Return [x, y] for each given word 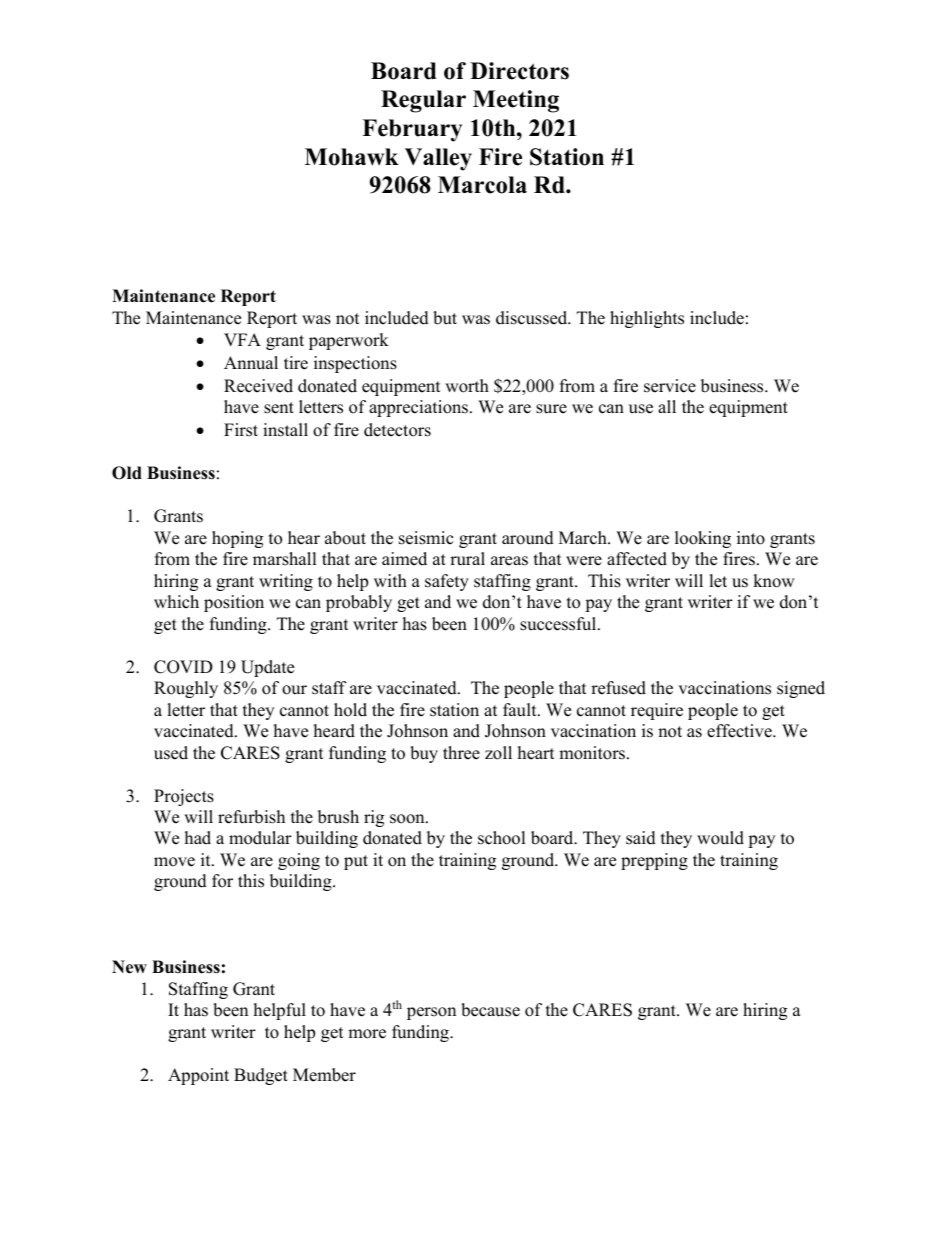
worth [467, 386]
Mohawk [352, 157]
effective [740, 731]
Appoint [198, 1076]
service [670, 386]
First [241, 430]
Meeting [516, 101]
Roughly [186, 689]
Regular [423, 101]
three [461, 753]
